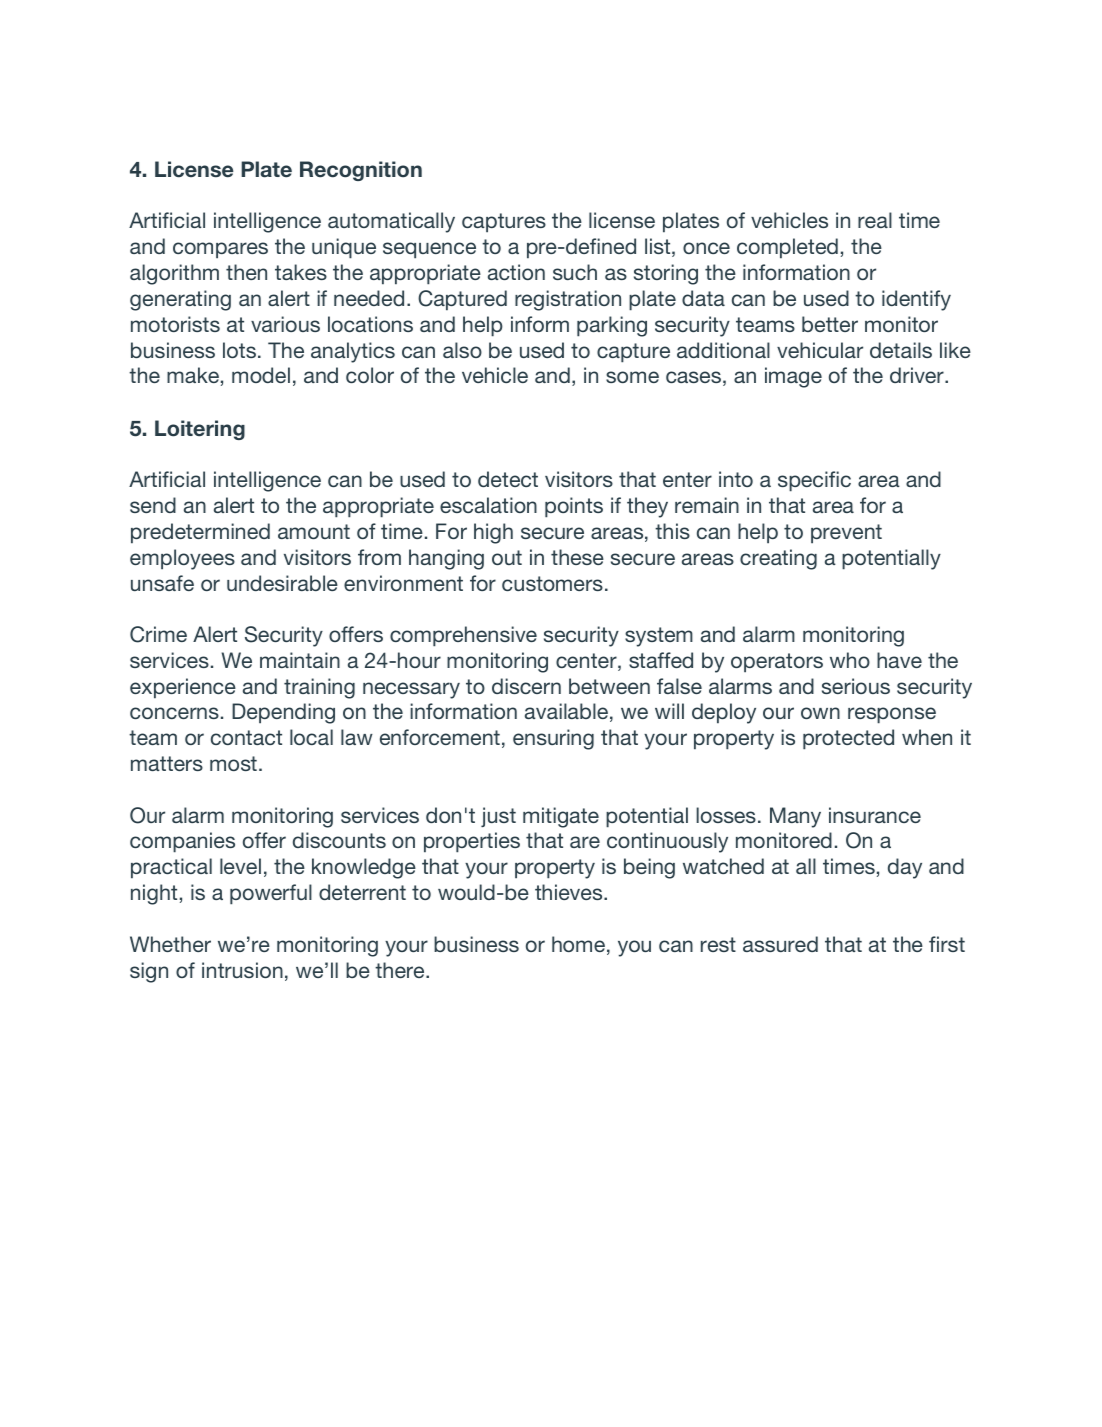 This screenshot has width=1102, height=1427. What do you see at coordinates (220, 250) in the screenshot?
I see `compares` at bounding box center [220, 250].
